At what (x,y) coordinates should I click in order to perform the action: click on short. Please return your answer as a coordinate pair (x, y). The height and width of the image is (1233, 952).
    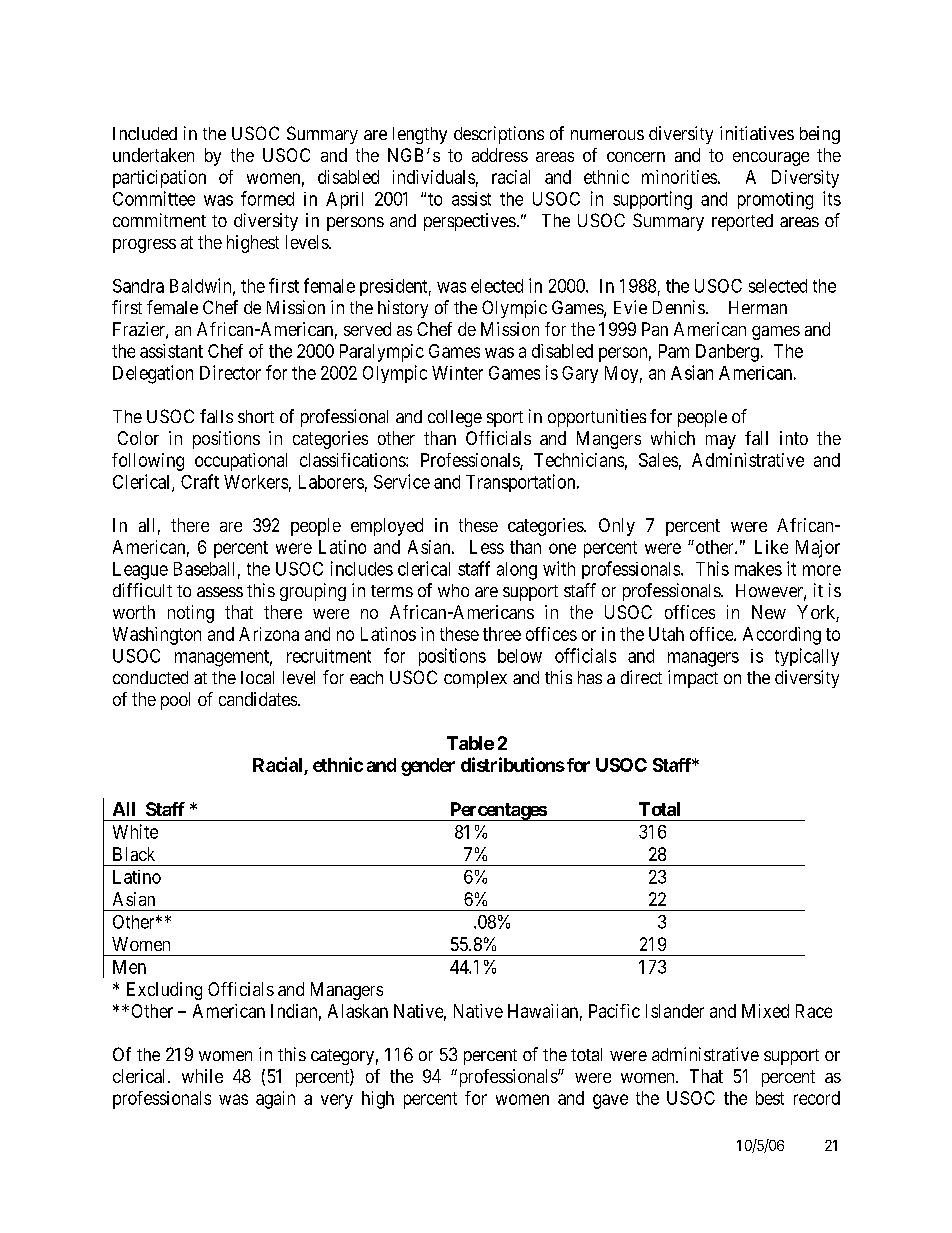
    Looking at the image, I should click on (256, 416).
